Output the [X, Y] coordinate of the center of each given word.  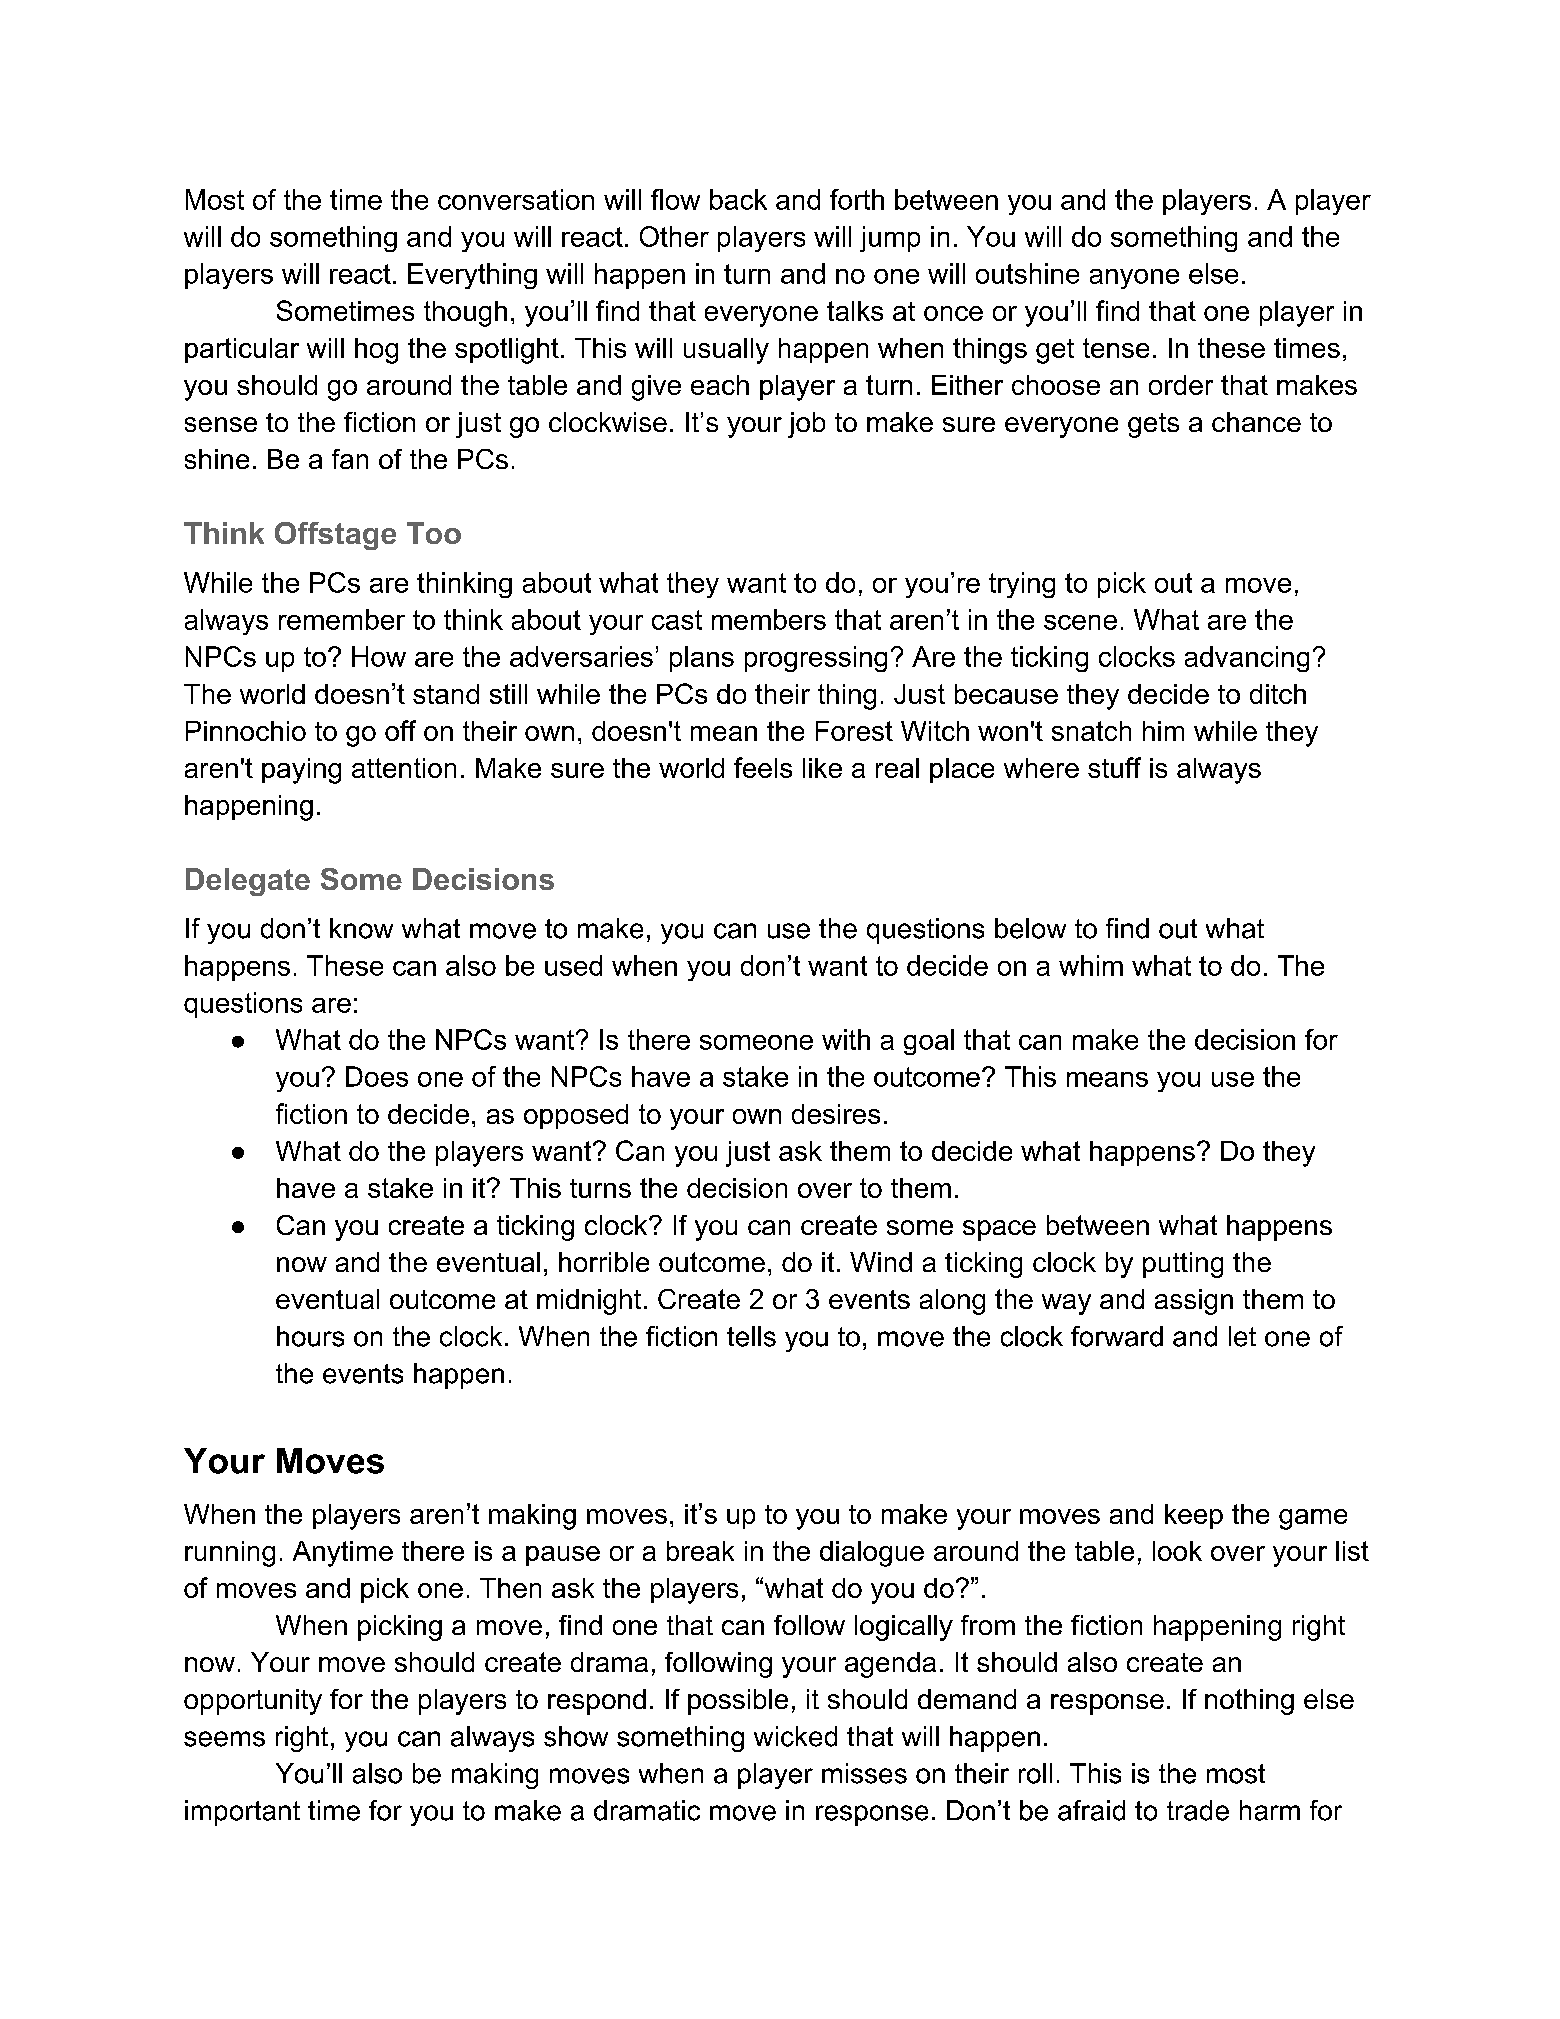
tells [751, 1336]
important [242, 1813]
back [738, 199]
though [465, 314]
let [1242, 1336]
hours [310, 1336]
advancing [1247, 659]
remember [342, 619]
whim [1091, 965]
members [769, 619]
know [361, 928]
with [846, 1039]
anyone [1134, 279]
